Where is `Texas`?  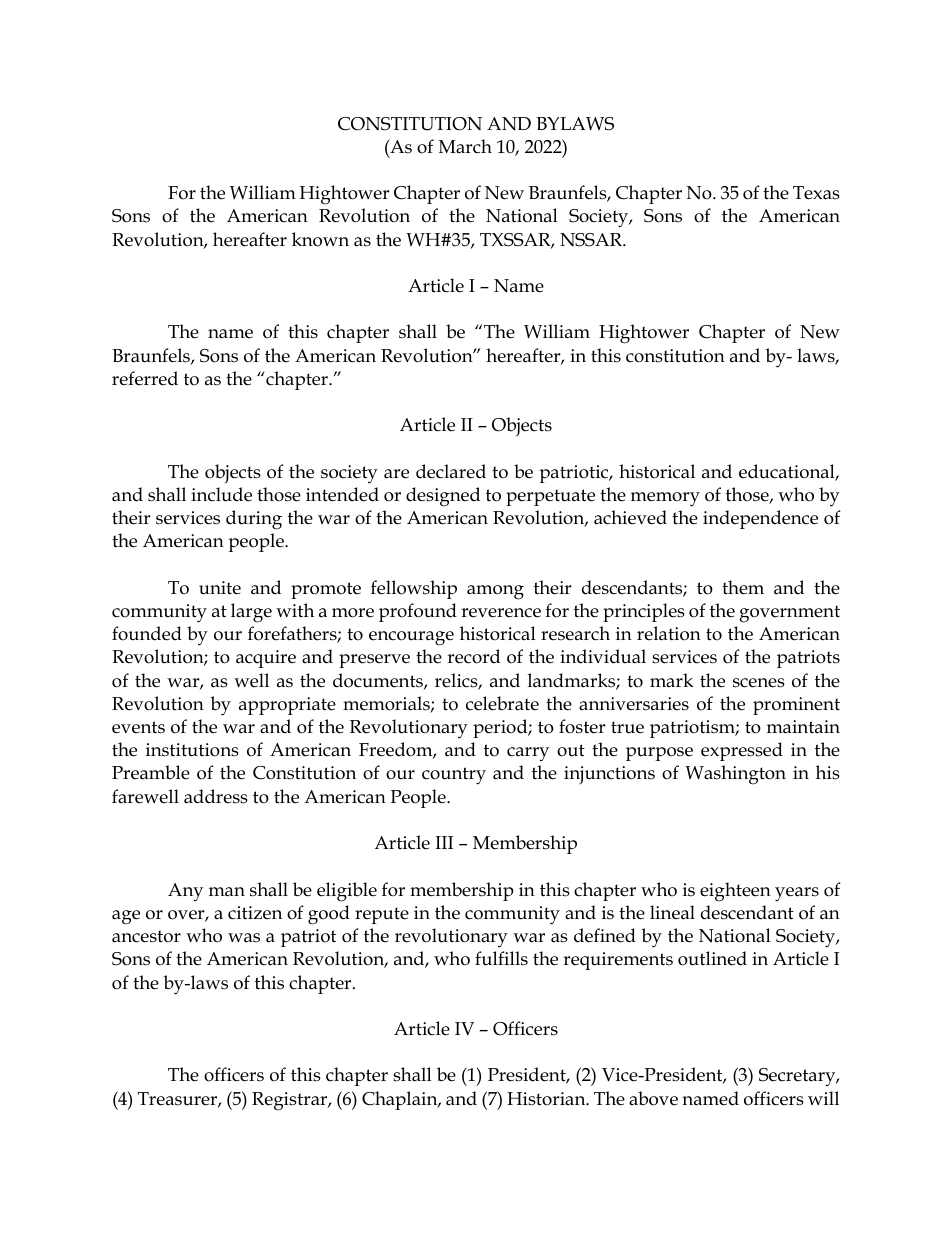 Texas is located at coordinates (816, 193).
